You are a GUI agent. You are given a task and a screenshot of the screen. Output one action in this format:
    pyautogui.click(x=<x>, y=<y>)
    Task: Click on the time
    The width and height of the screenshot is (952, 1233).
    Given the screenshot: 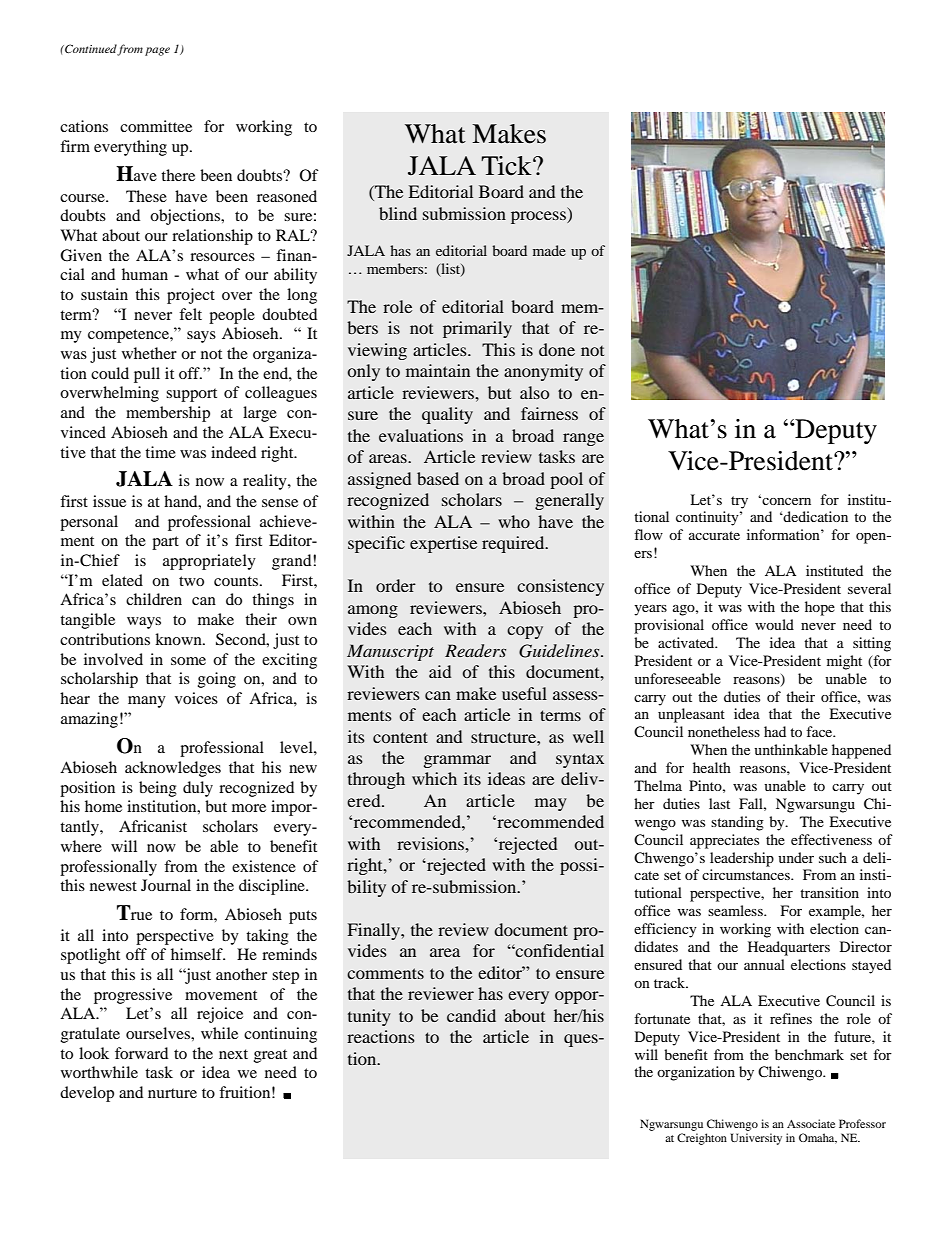 What is the action you would take?
    pyautogui.click(x=160, y=452)
